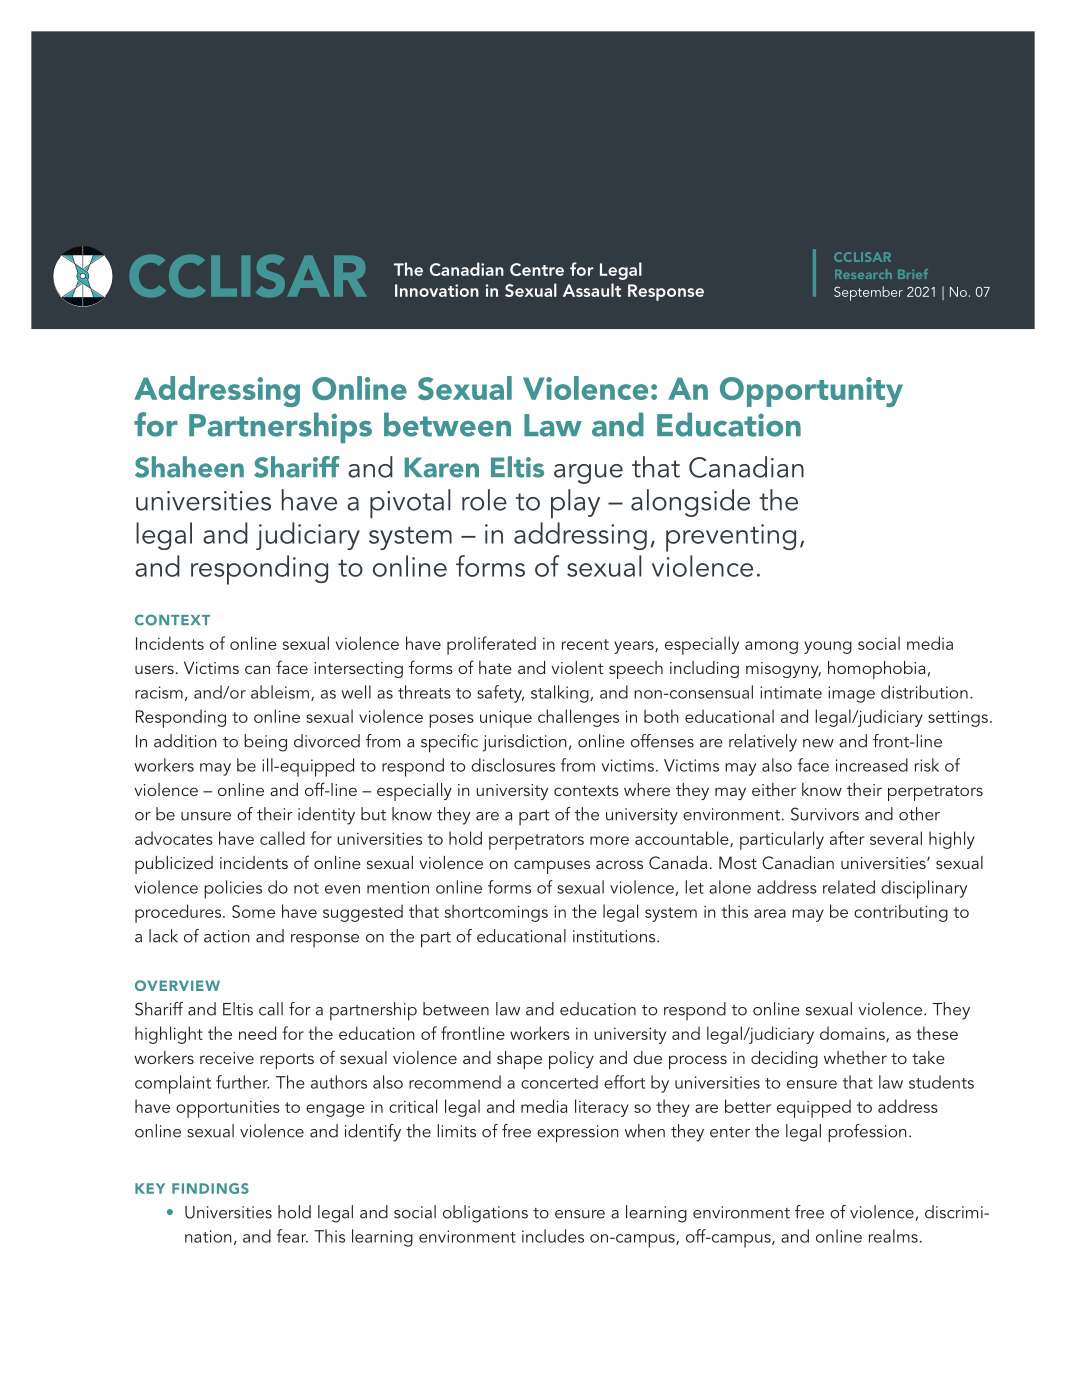  Describe the element at coordinates (592, 290) in the page. I see `Assault` at that location.
